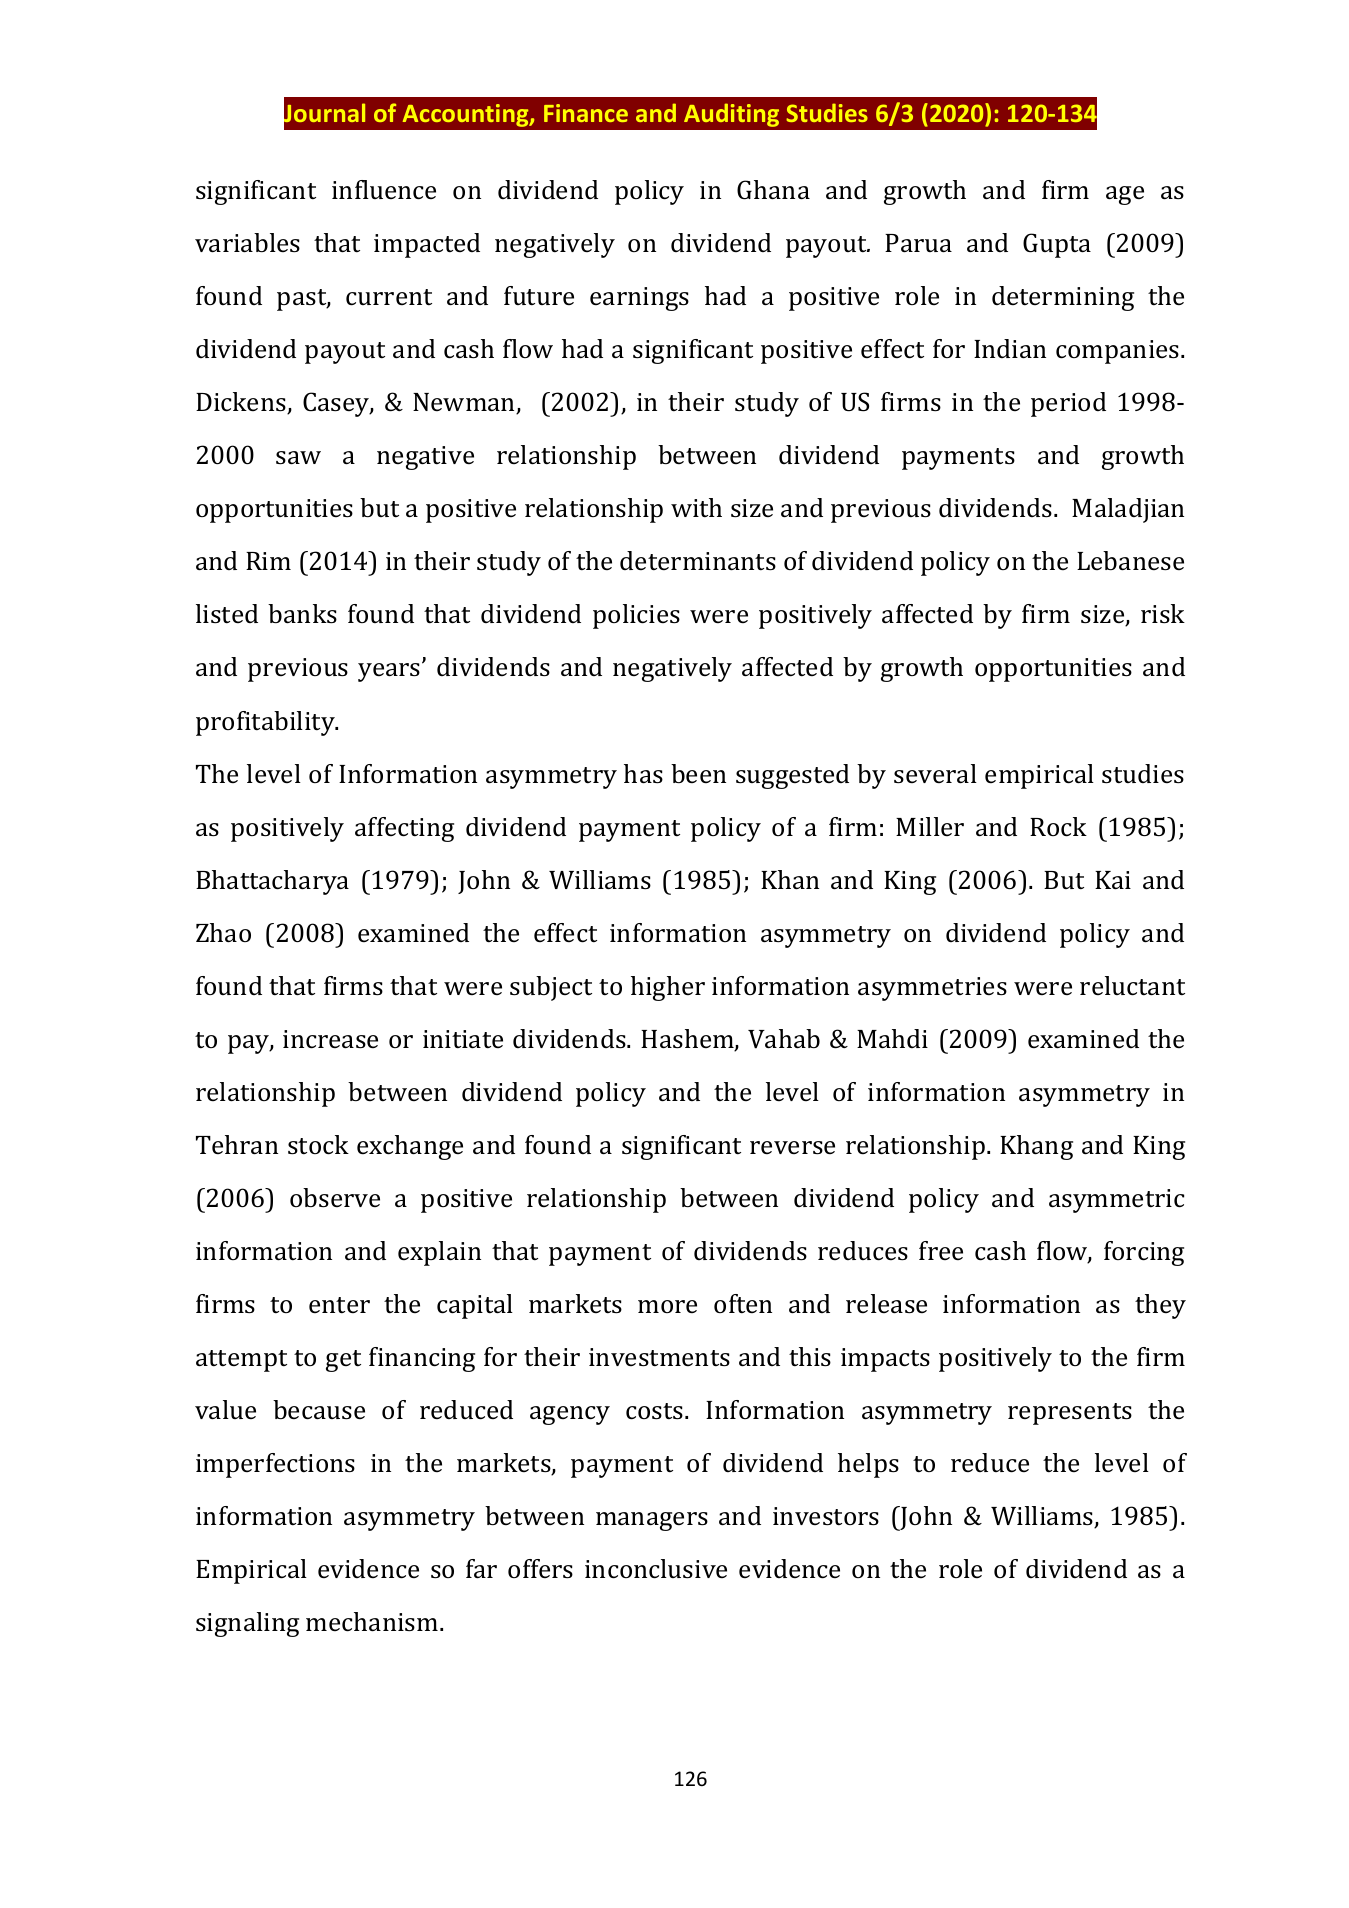 The width and height of the image is (1349, 1908). What do you see at coordinates (667, 1306) in the image?
I see `more` at bounding box center [667, 1306].
